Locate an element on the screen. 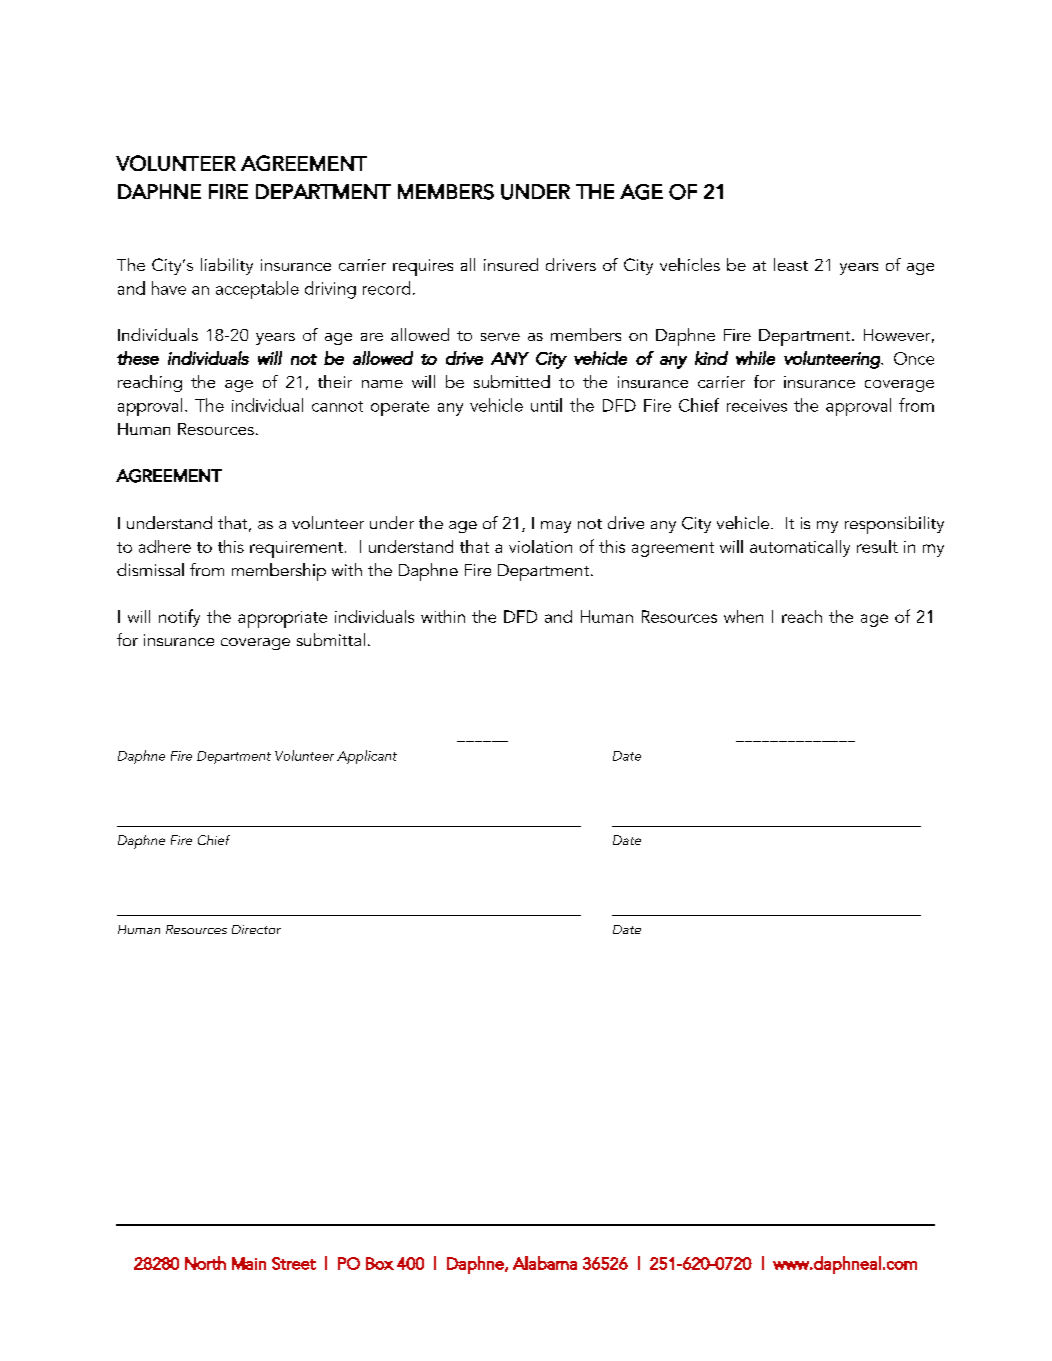  submittal is located at coordinates (331, 639).
